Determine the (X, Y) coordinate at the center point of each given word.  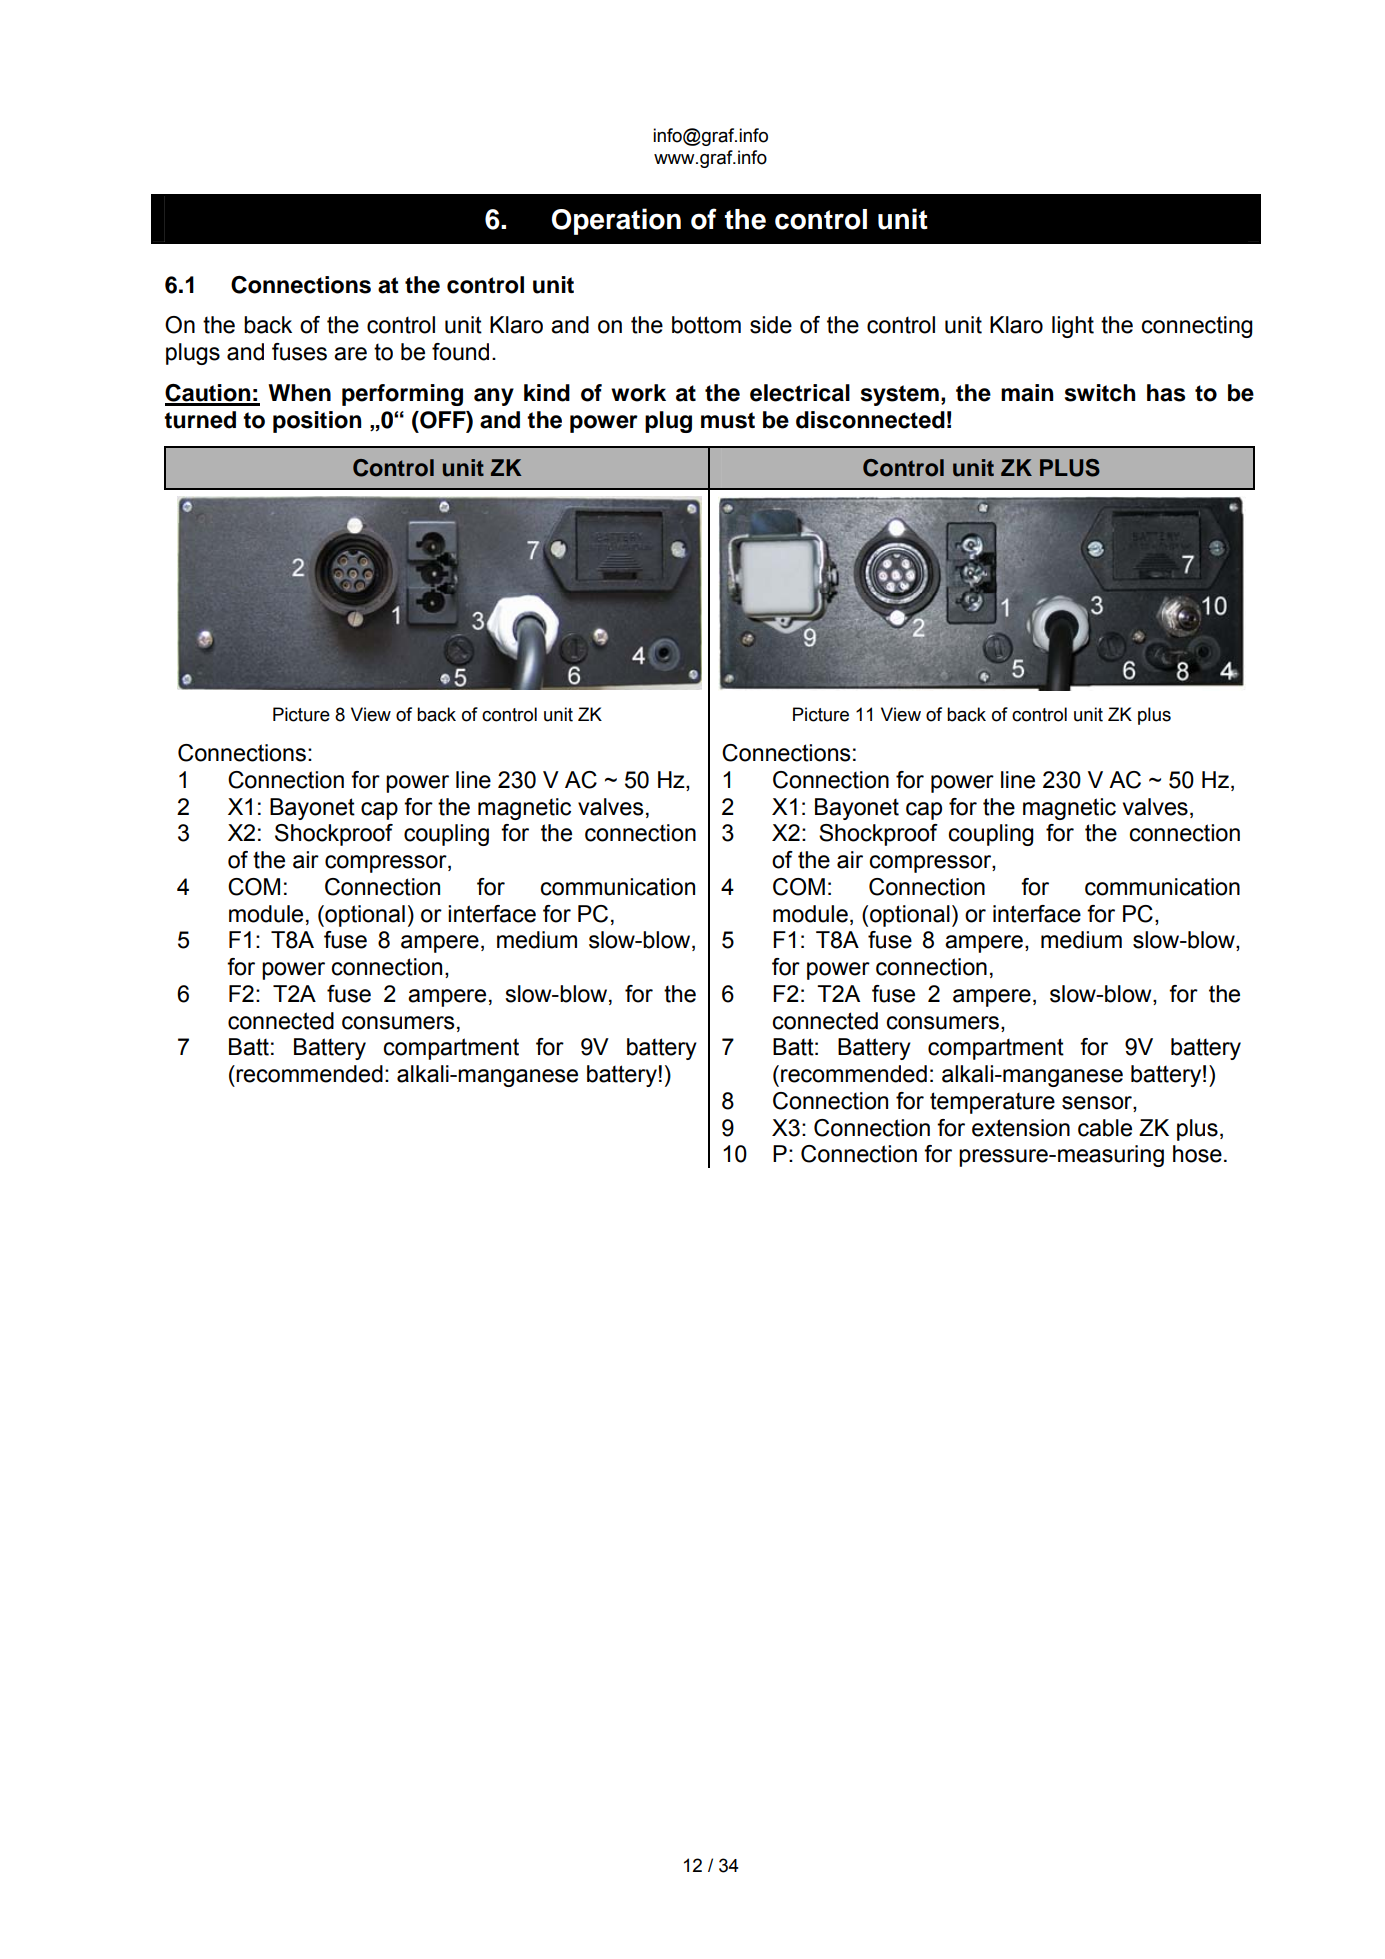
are (350, 354)
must (728, 420)
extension (1021, 1128)
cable (1105, 1128)
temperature (992, 1103)
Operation (616, 221)
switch (1100, 393)
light (1073, 327)
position (317, 422)
